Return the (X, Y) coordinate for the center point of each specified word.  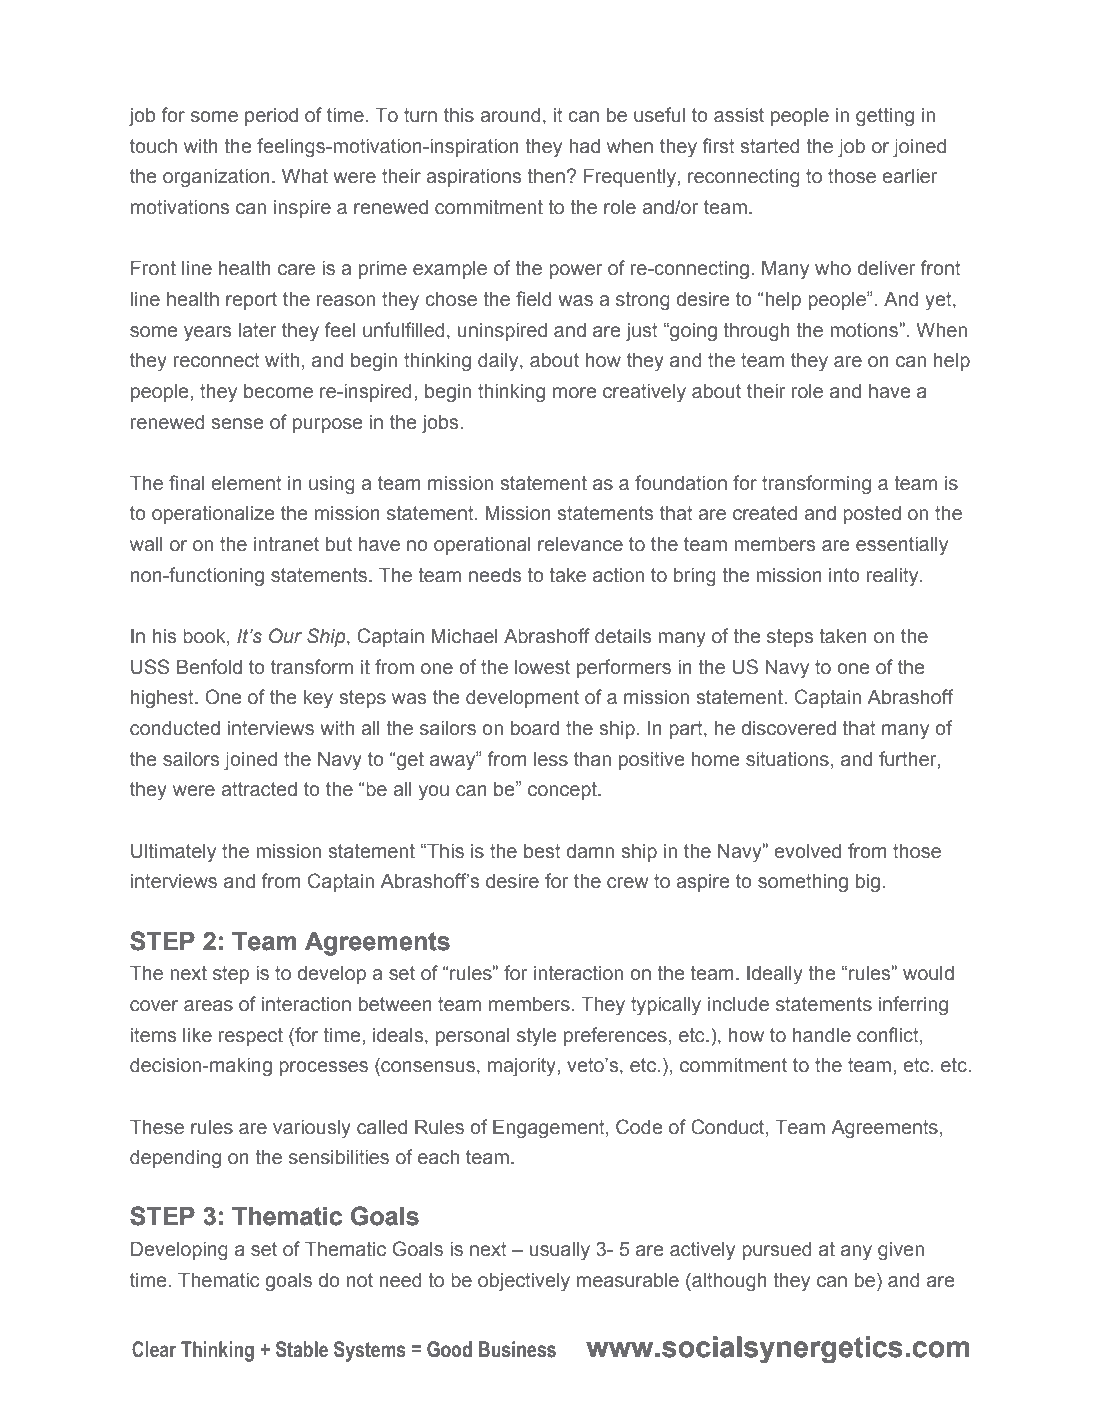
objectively (524, 1282)
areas (208, 1006)
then (546, 176)
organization (216, 178)
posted (872, 515)
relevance (580, 544)
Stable (302, 1349)
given (901, 1251)
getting (885, 117)
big (868, 883)
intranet (286, 544)
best (542, 851)
